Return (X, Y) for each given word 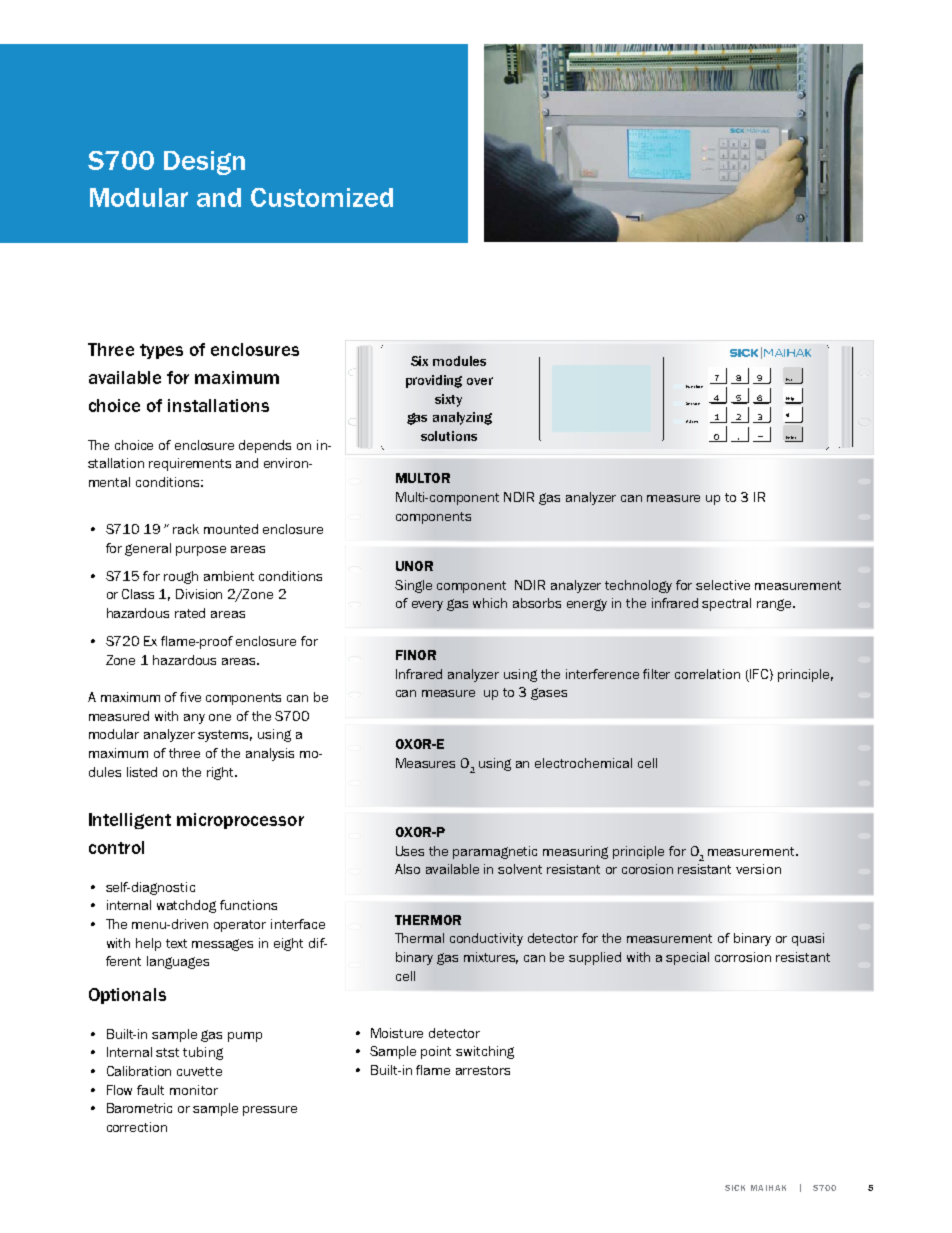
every (427, 606)
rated (190, 613)
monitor (194, 1090)
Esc (789, 379)
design (204, 163)
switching (485, 1052)
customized (322, 197)
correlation (707, 674)
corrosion (743, 957)
